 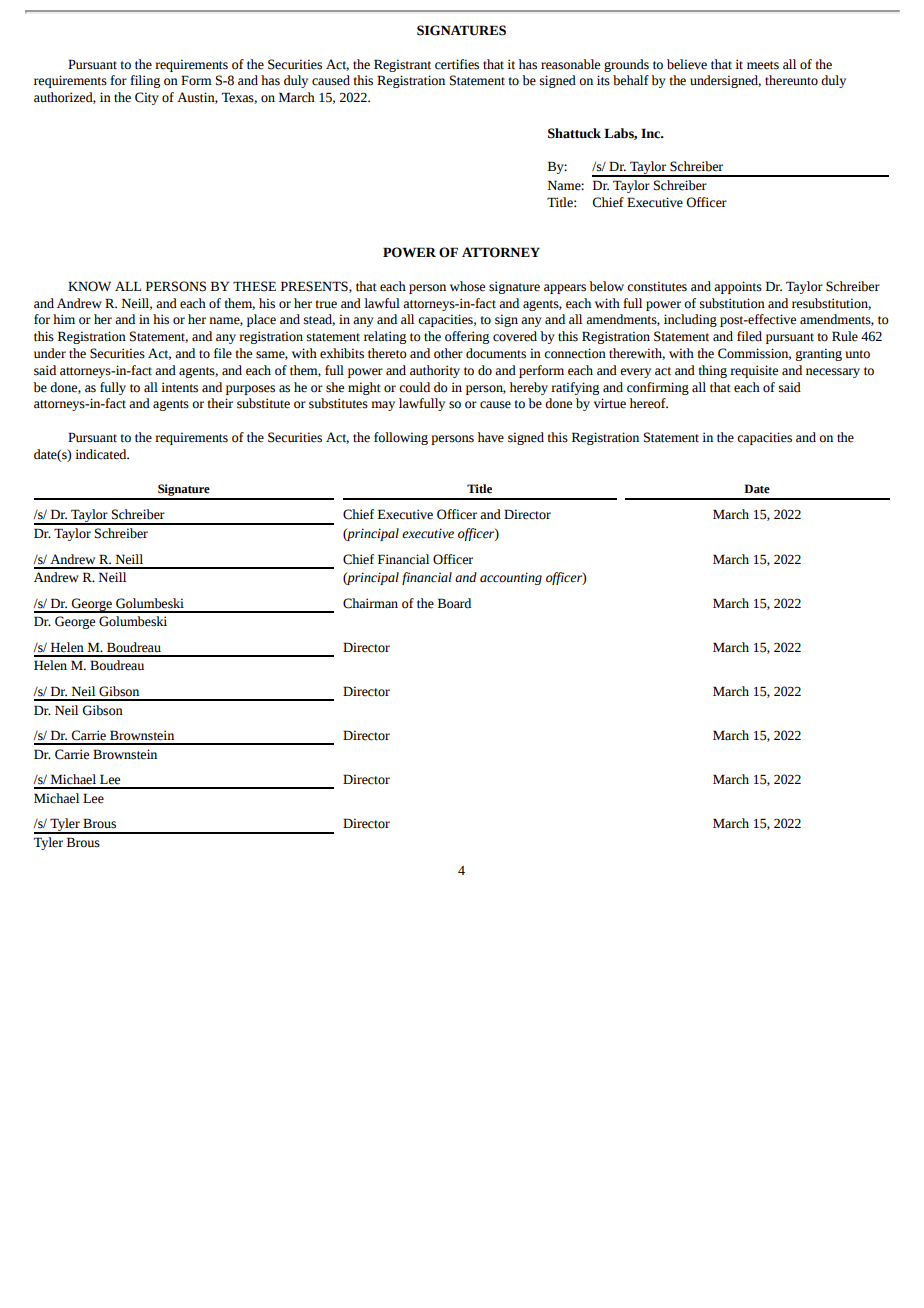 I want to click on appoints, so click(x=738, y=287).
